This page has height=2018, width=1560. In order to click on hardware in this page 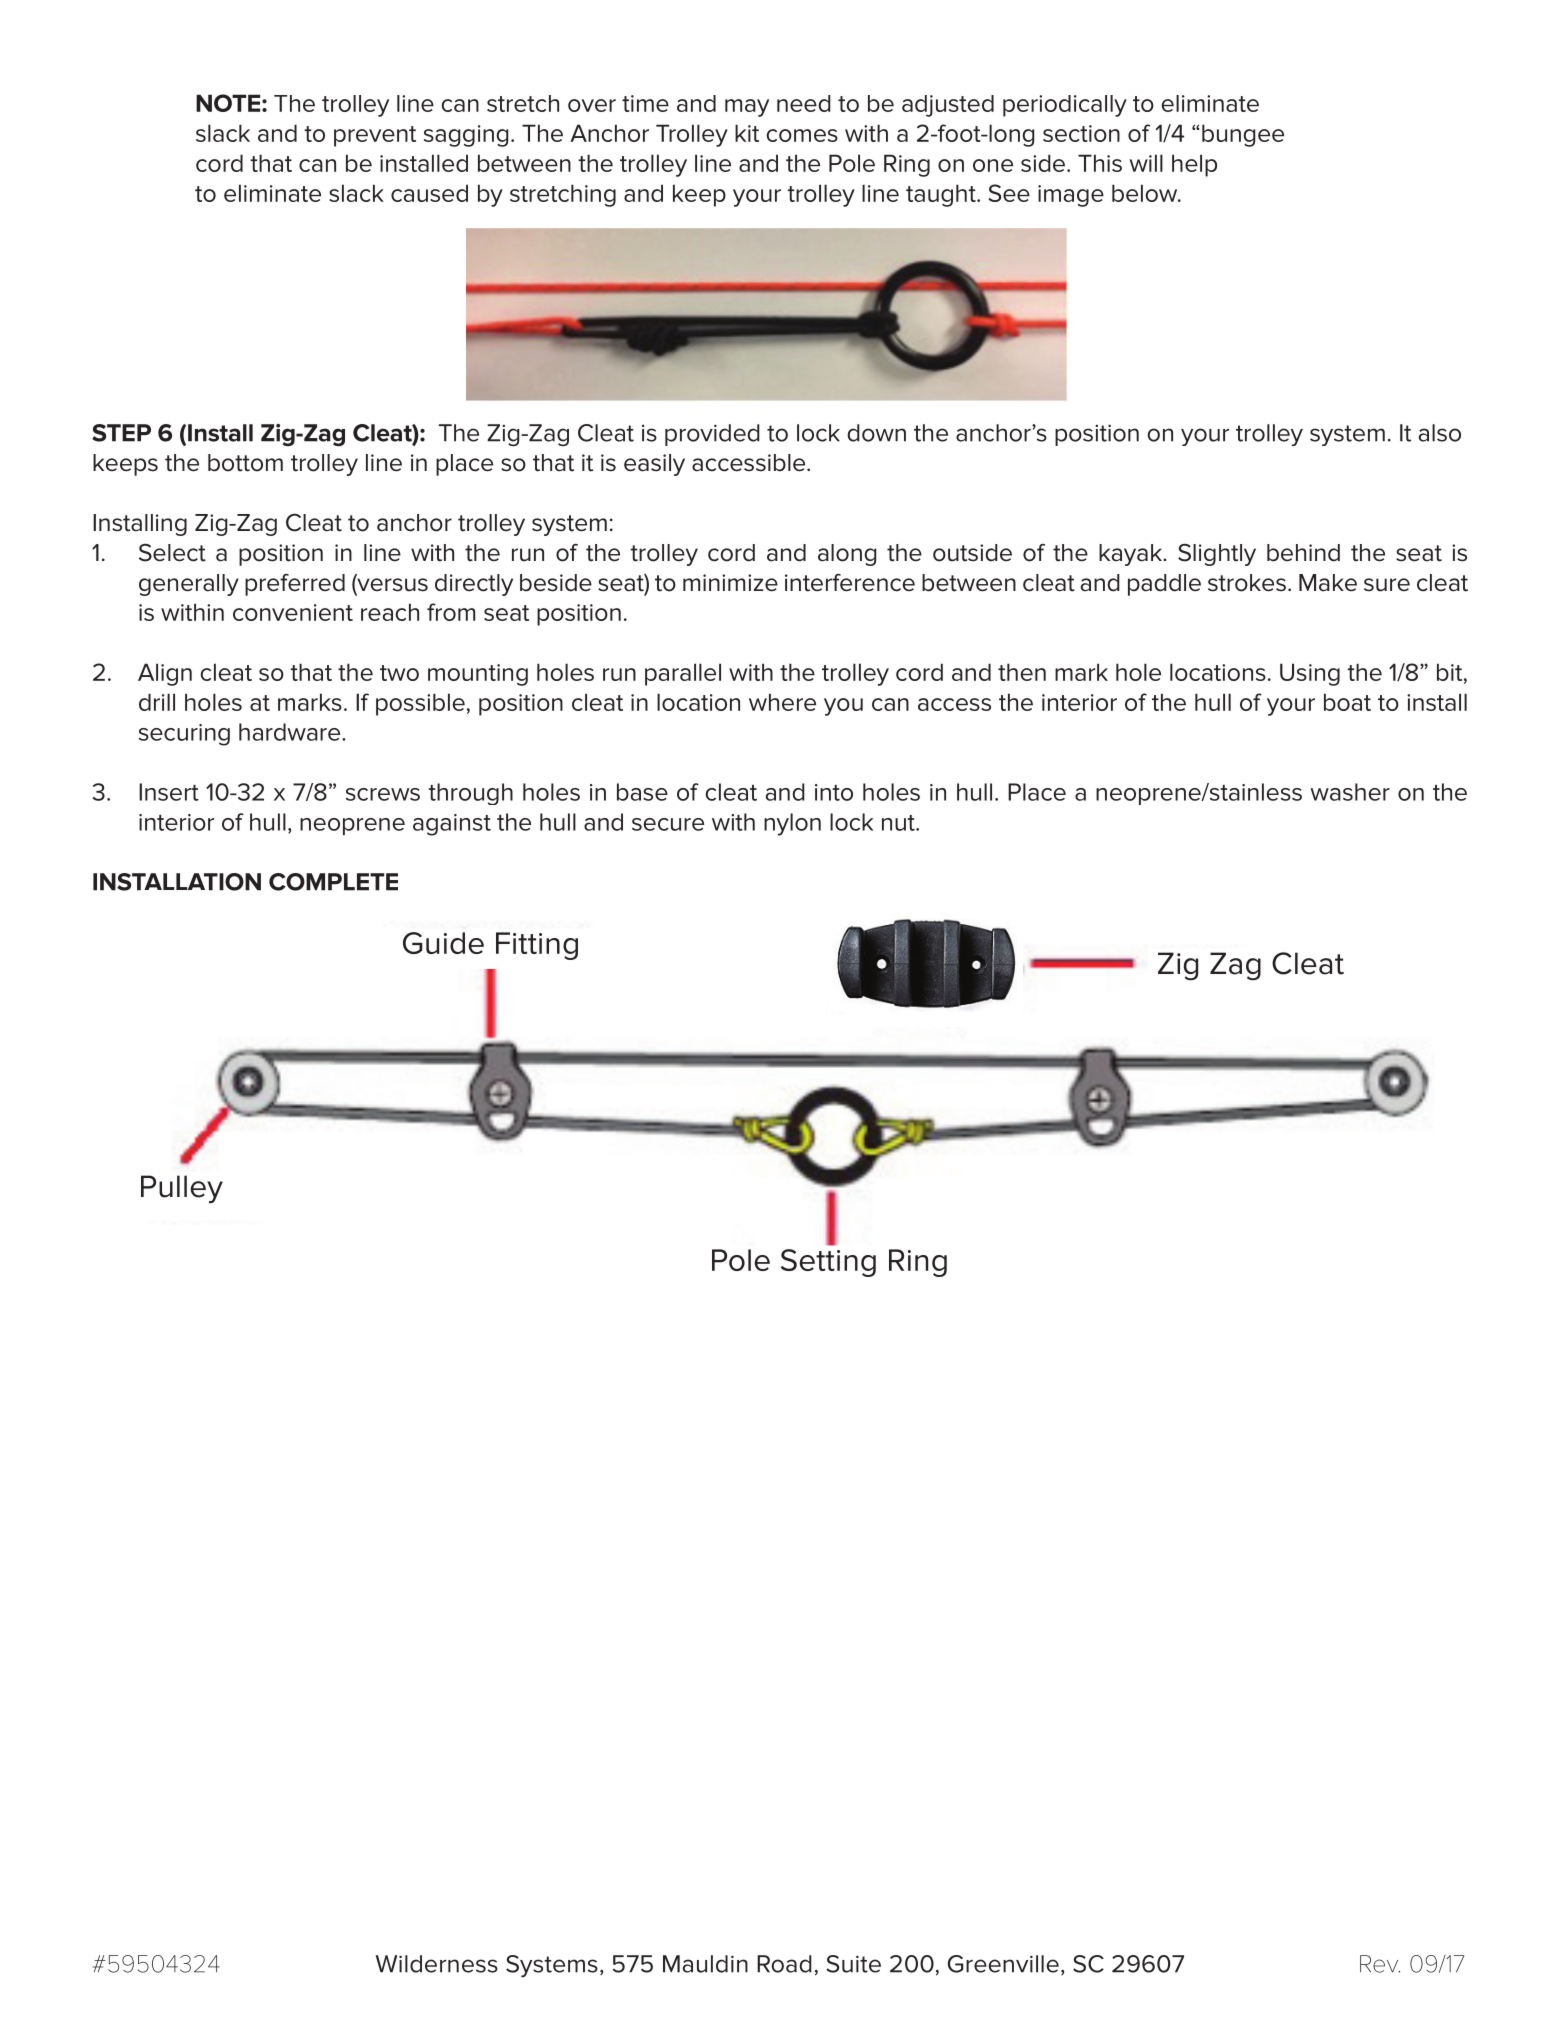, I will do `click(291, 732)`.
